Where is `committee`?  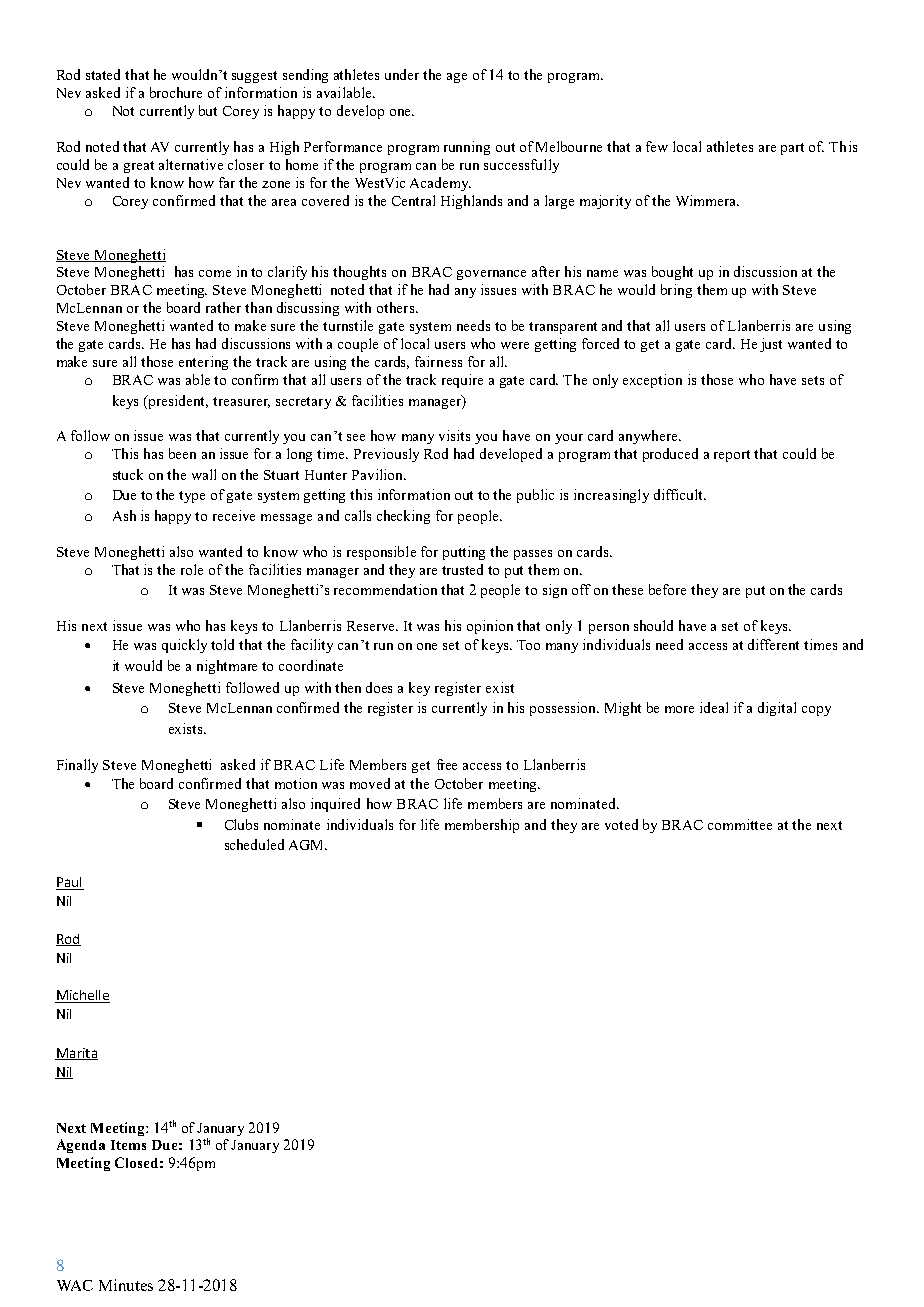 committee is located at coordinates (740, 824).
